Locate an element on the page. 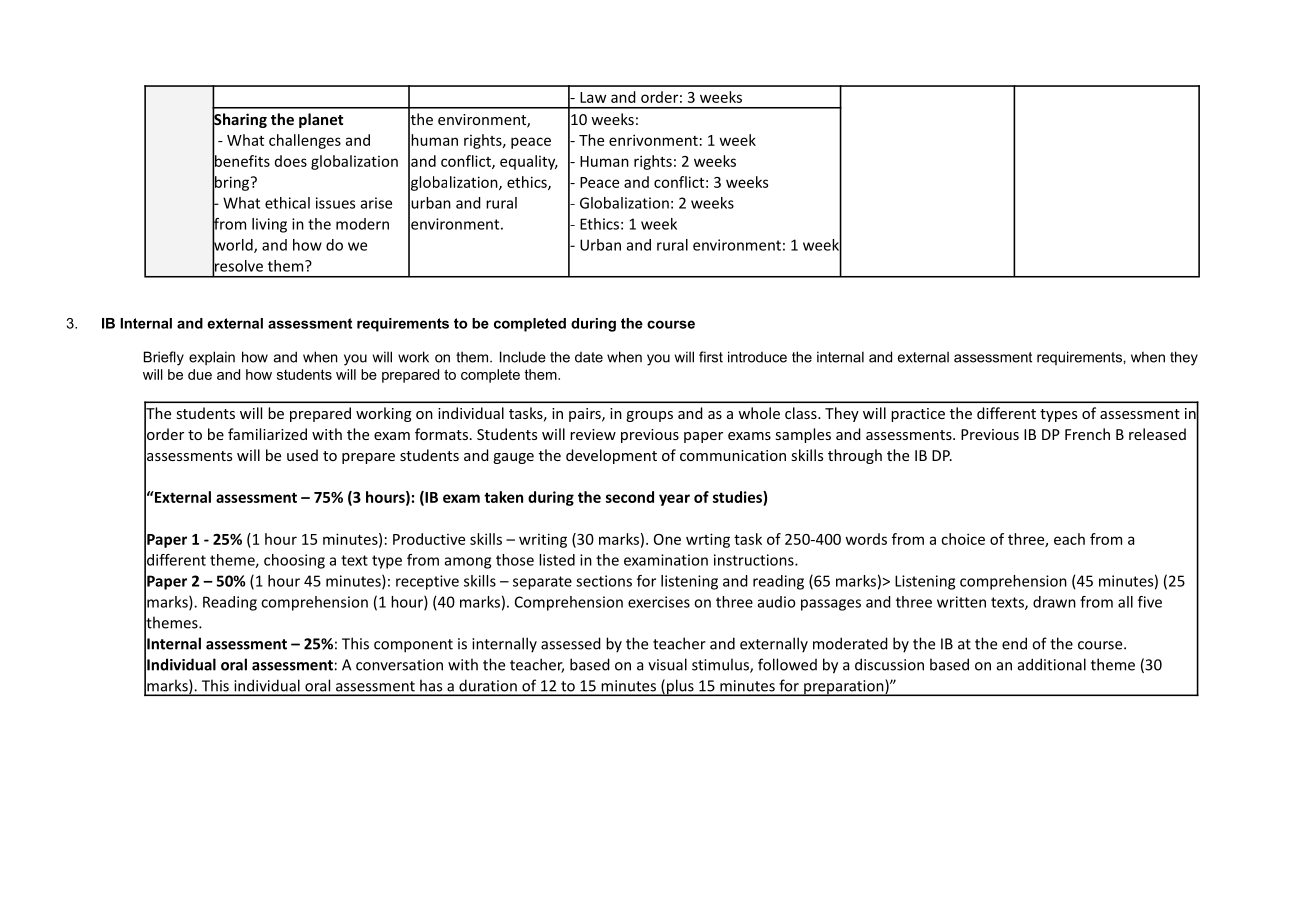 This image has height=924, width=1307. challenges is located at coordinates (305, 141).
